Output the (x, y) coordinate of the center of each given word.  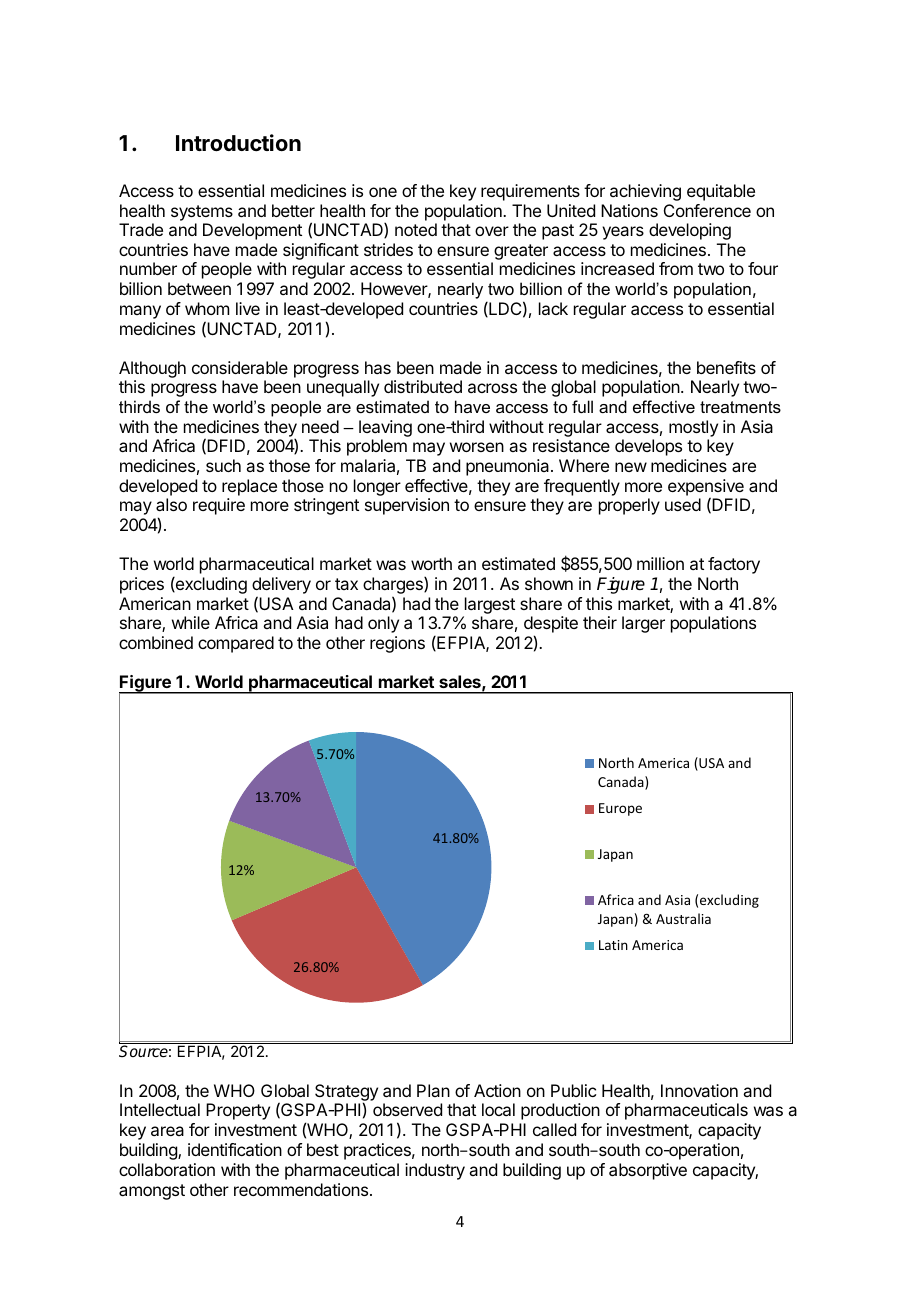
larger (643, 624)
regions (397, 644)
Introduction (238, 142)
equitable (721, 192)
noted (416, 229)
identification (235, 1149)
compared (236, 644)
